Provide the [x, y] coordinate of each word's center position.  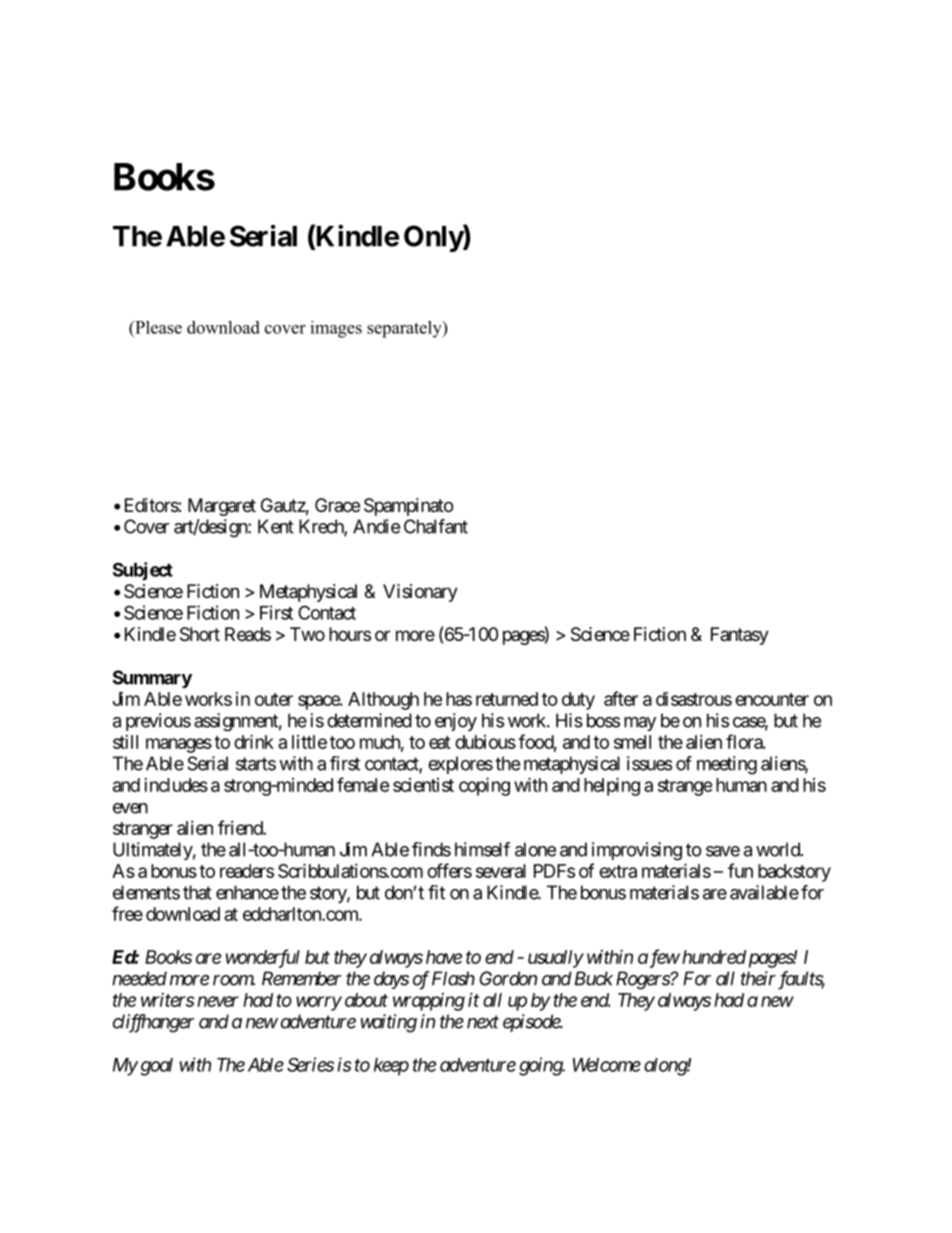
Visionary [420, 593]
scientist [423, 785]
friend [241, 827]
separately [405, 329]
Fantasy [740, 636]
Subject [143, 571]
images [336, 329]
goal [156, 1067]
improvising [637, 851]
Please [157, 327]
